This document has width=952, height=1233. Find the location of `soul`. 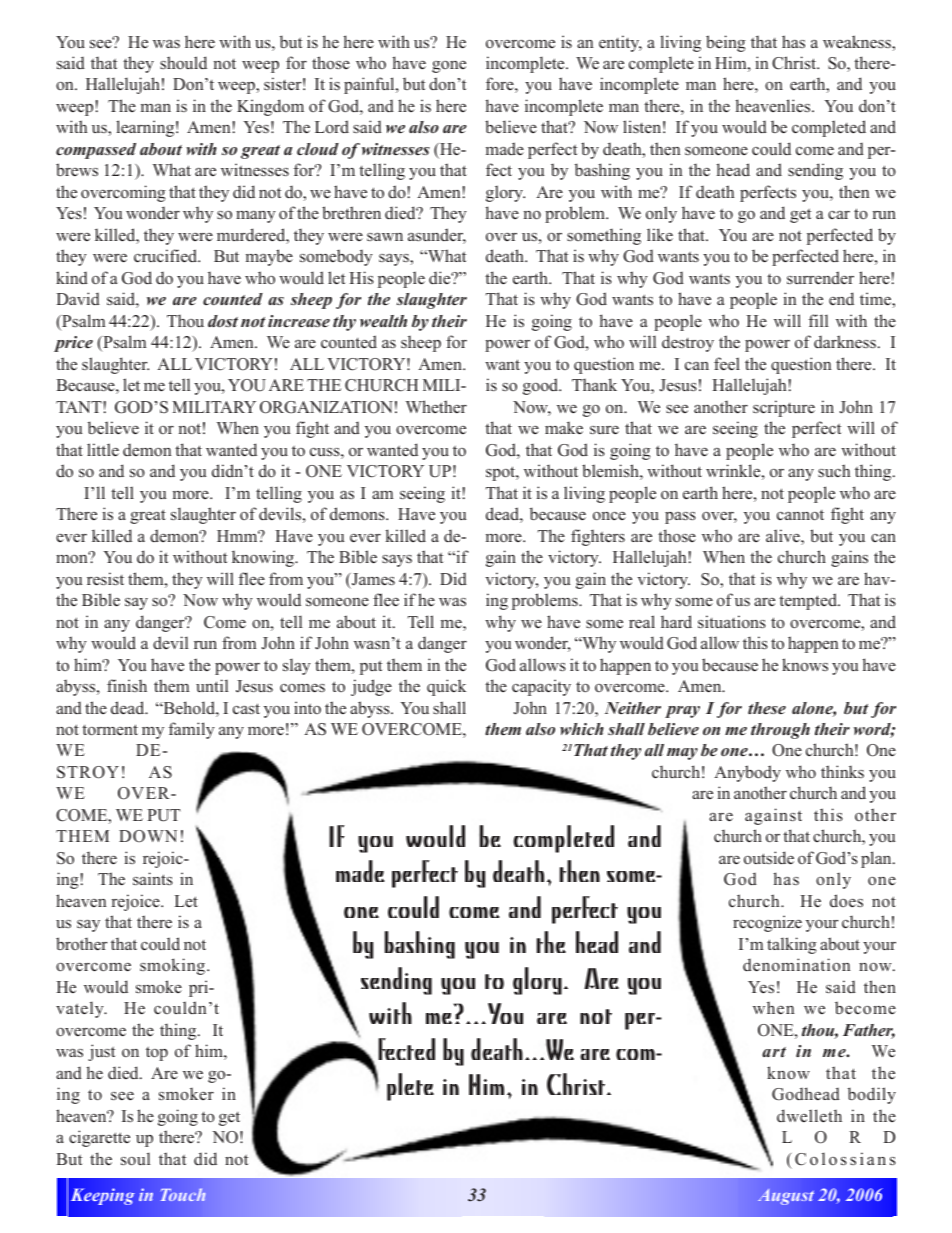

soul is located at coordinates (135, 1159).
